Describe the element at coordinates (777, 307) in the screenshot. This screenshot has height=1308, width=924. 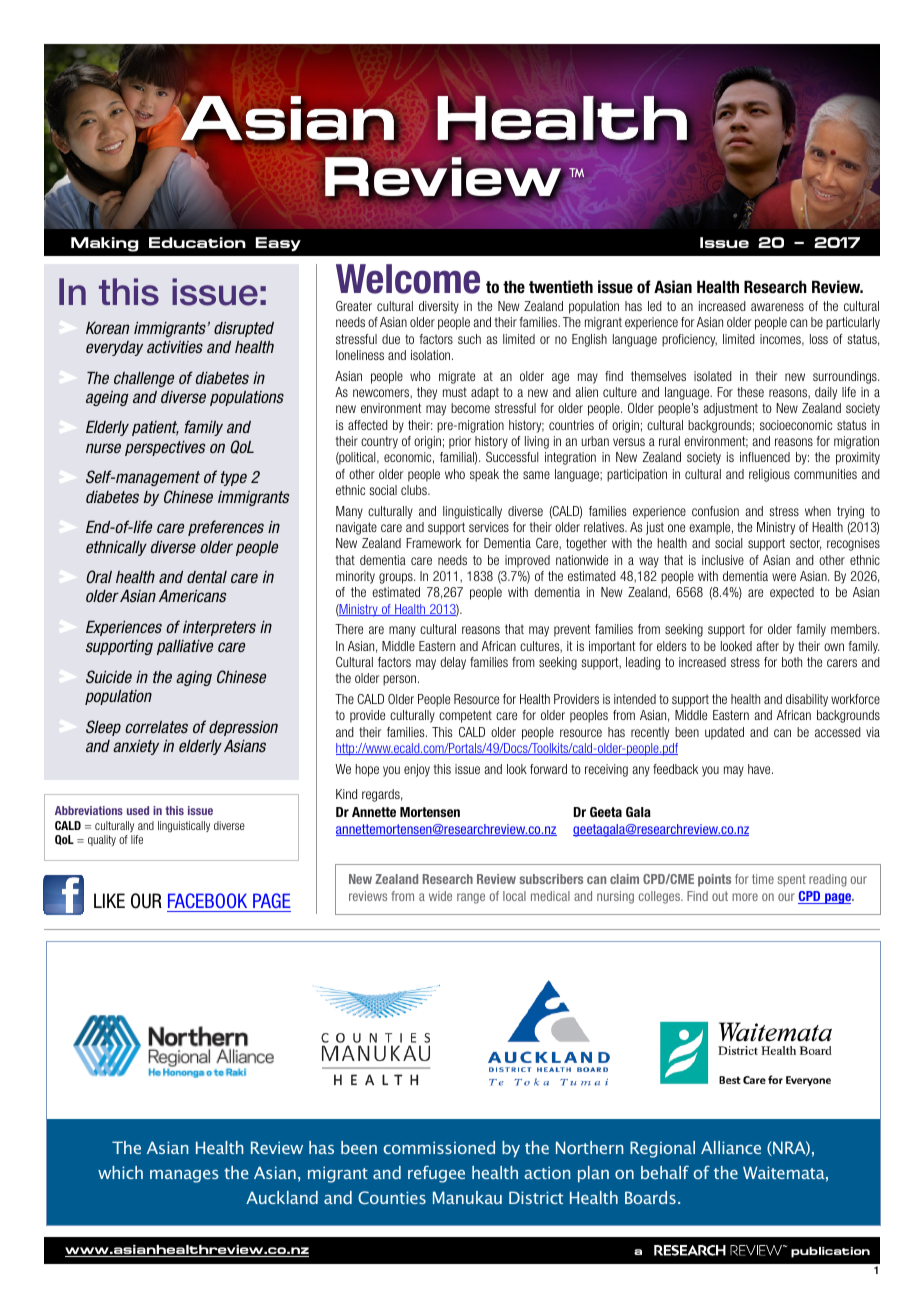
I see `awareness` at that location.
